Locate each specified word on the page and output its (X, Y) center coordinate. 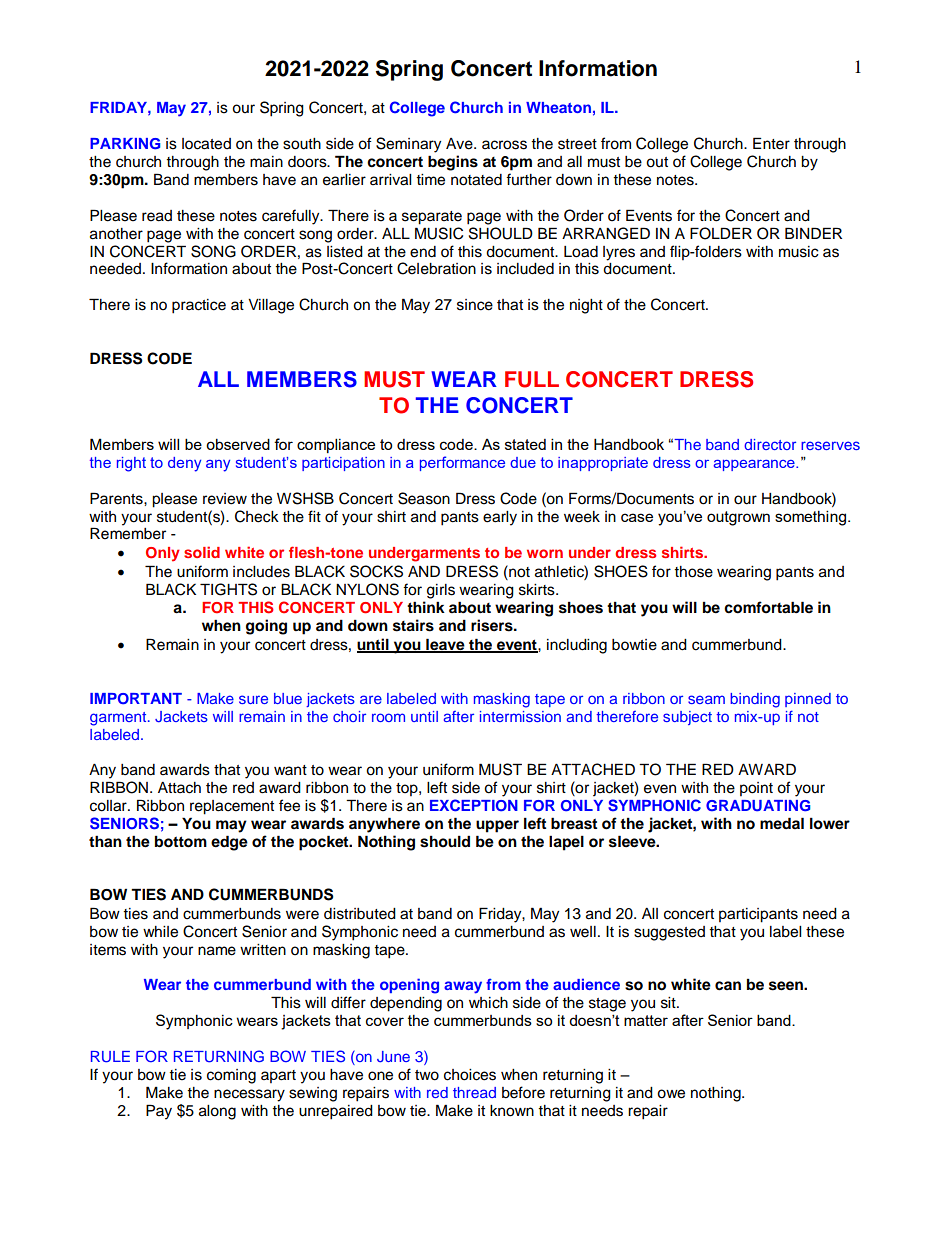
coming (231, 1076)
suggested (669, 933)
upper (497, 826)
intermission (520, 716)
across (504, 145)
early (500, 518)
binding (755, 700)
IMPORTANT (136, 699)
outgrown (738, 518)
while (160, 932)
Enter (771, 143)
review (225, 499)
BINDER (813, 233)
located (206, 144)
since (475, 305)
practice (199, 306)
